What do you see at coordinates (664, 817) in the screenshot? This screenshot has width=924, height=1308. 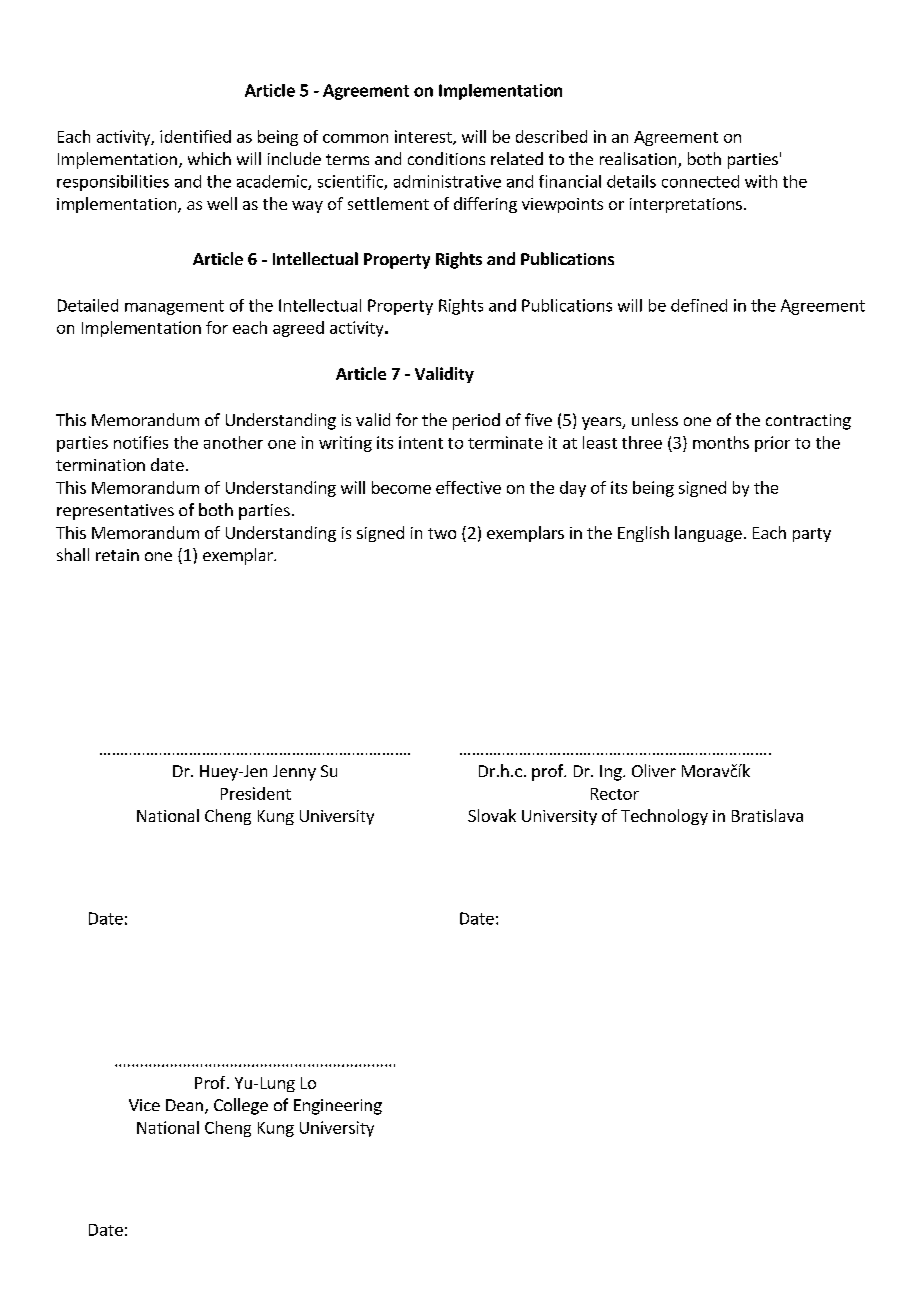 I see `Technology` at bounding box center [664, 817].
